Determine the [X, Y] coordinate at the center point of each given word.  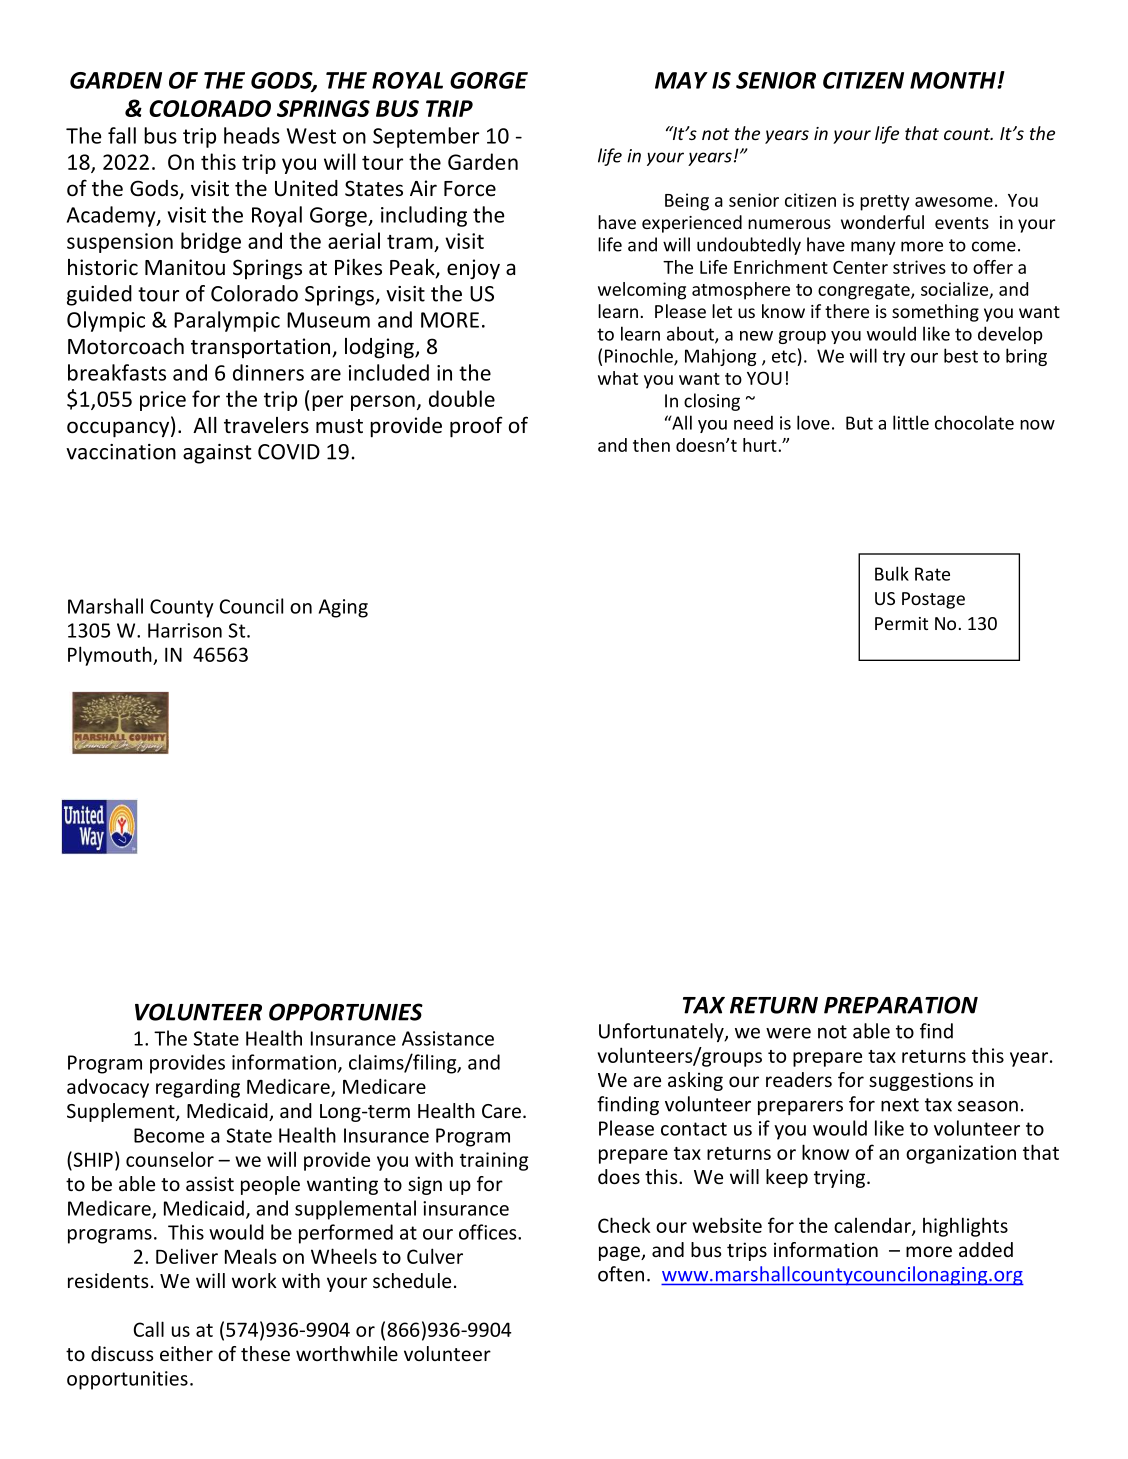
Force [470, 189]
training [494, 1161]
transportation [262, 348]
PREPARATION [901, 1005]
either [186, 1353]
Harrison [185, 630]
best [961, 355]
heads [252, 135]
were [788, 1033]
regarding [198, 1088]
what [618, 378]
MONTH [954, 80]
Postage [933, 600]
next [900, 1105]
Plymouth [111, 656]
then [651, 445]
